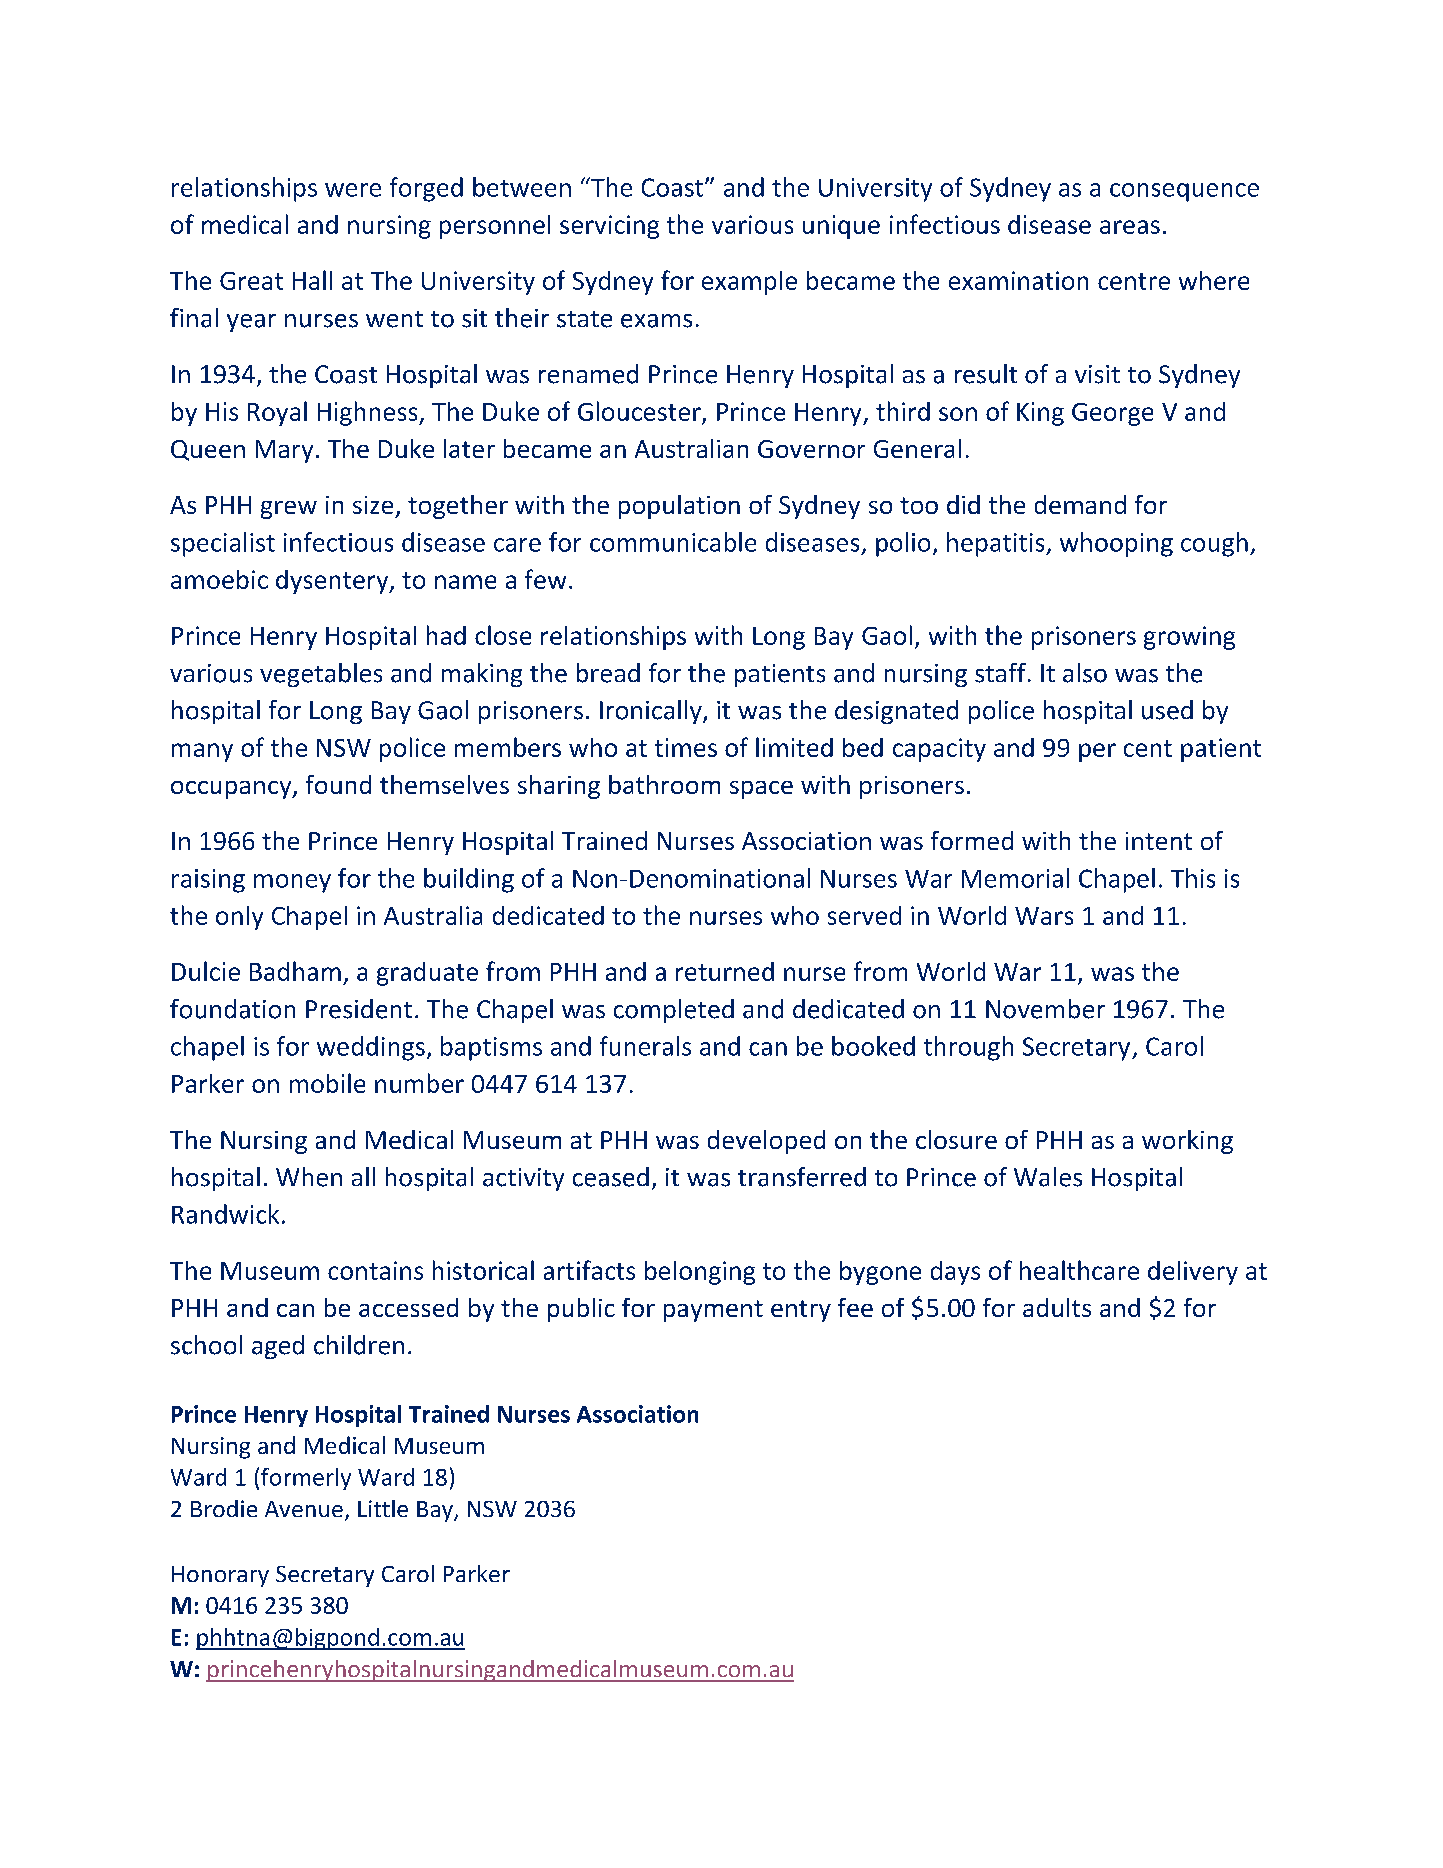 This image has width=1443, height=1868. What do you see at coordinates (1048, 1177) in the image?
I see `Wales` at bounding box center [1048, 1177].
